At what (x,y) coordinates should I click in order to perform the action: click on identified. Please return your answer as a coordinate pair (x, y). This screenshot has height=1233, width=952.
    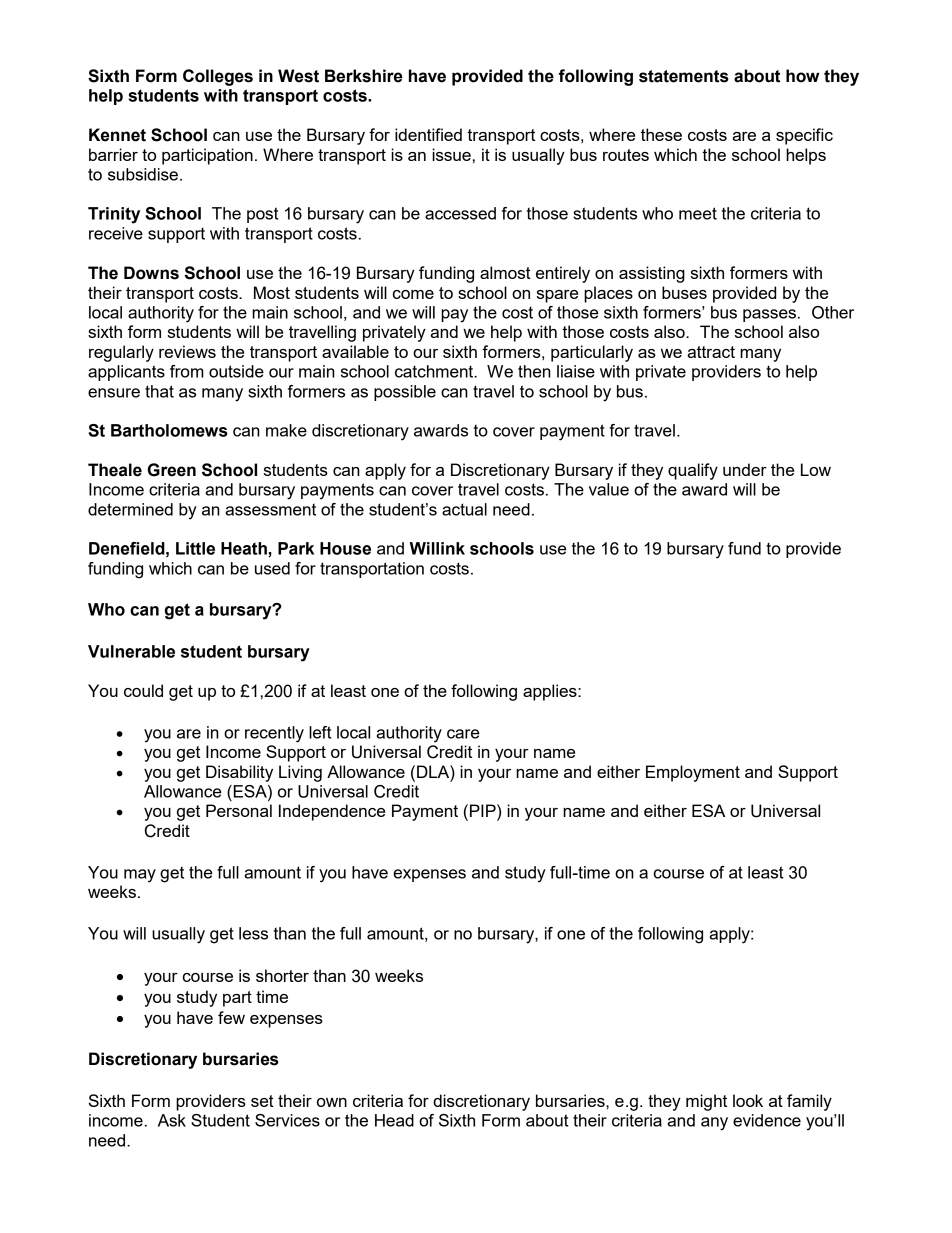
    Looking at the image, I should click on (428, 134).
